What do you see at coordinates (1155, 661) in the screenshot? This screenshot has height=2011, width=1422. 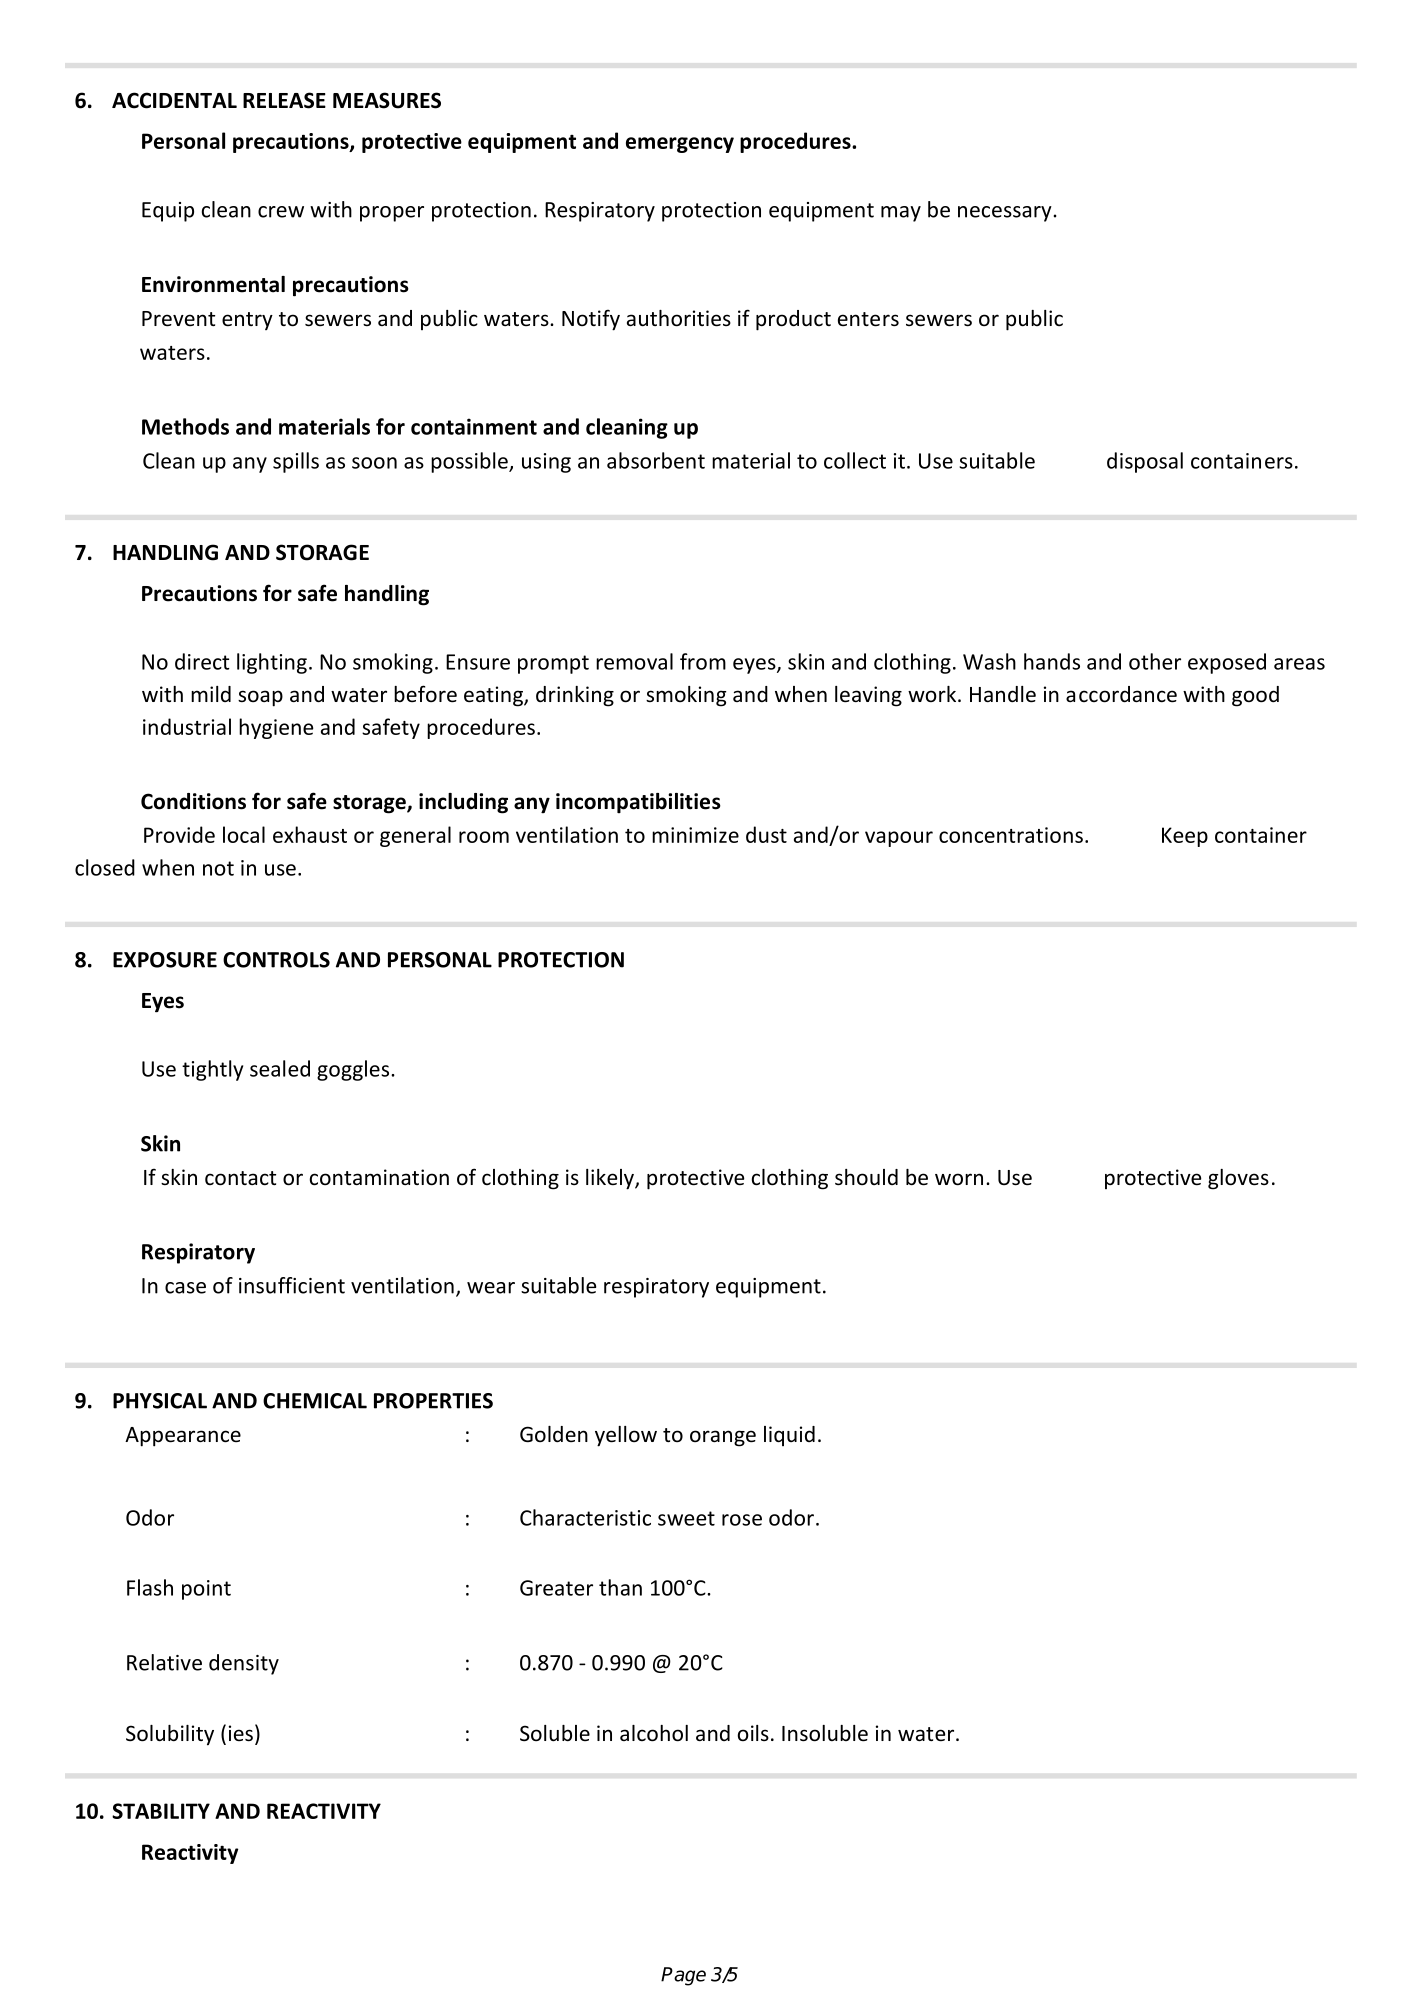 I see `other` at bounding box center [1155, 661].
